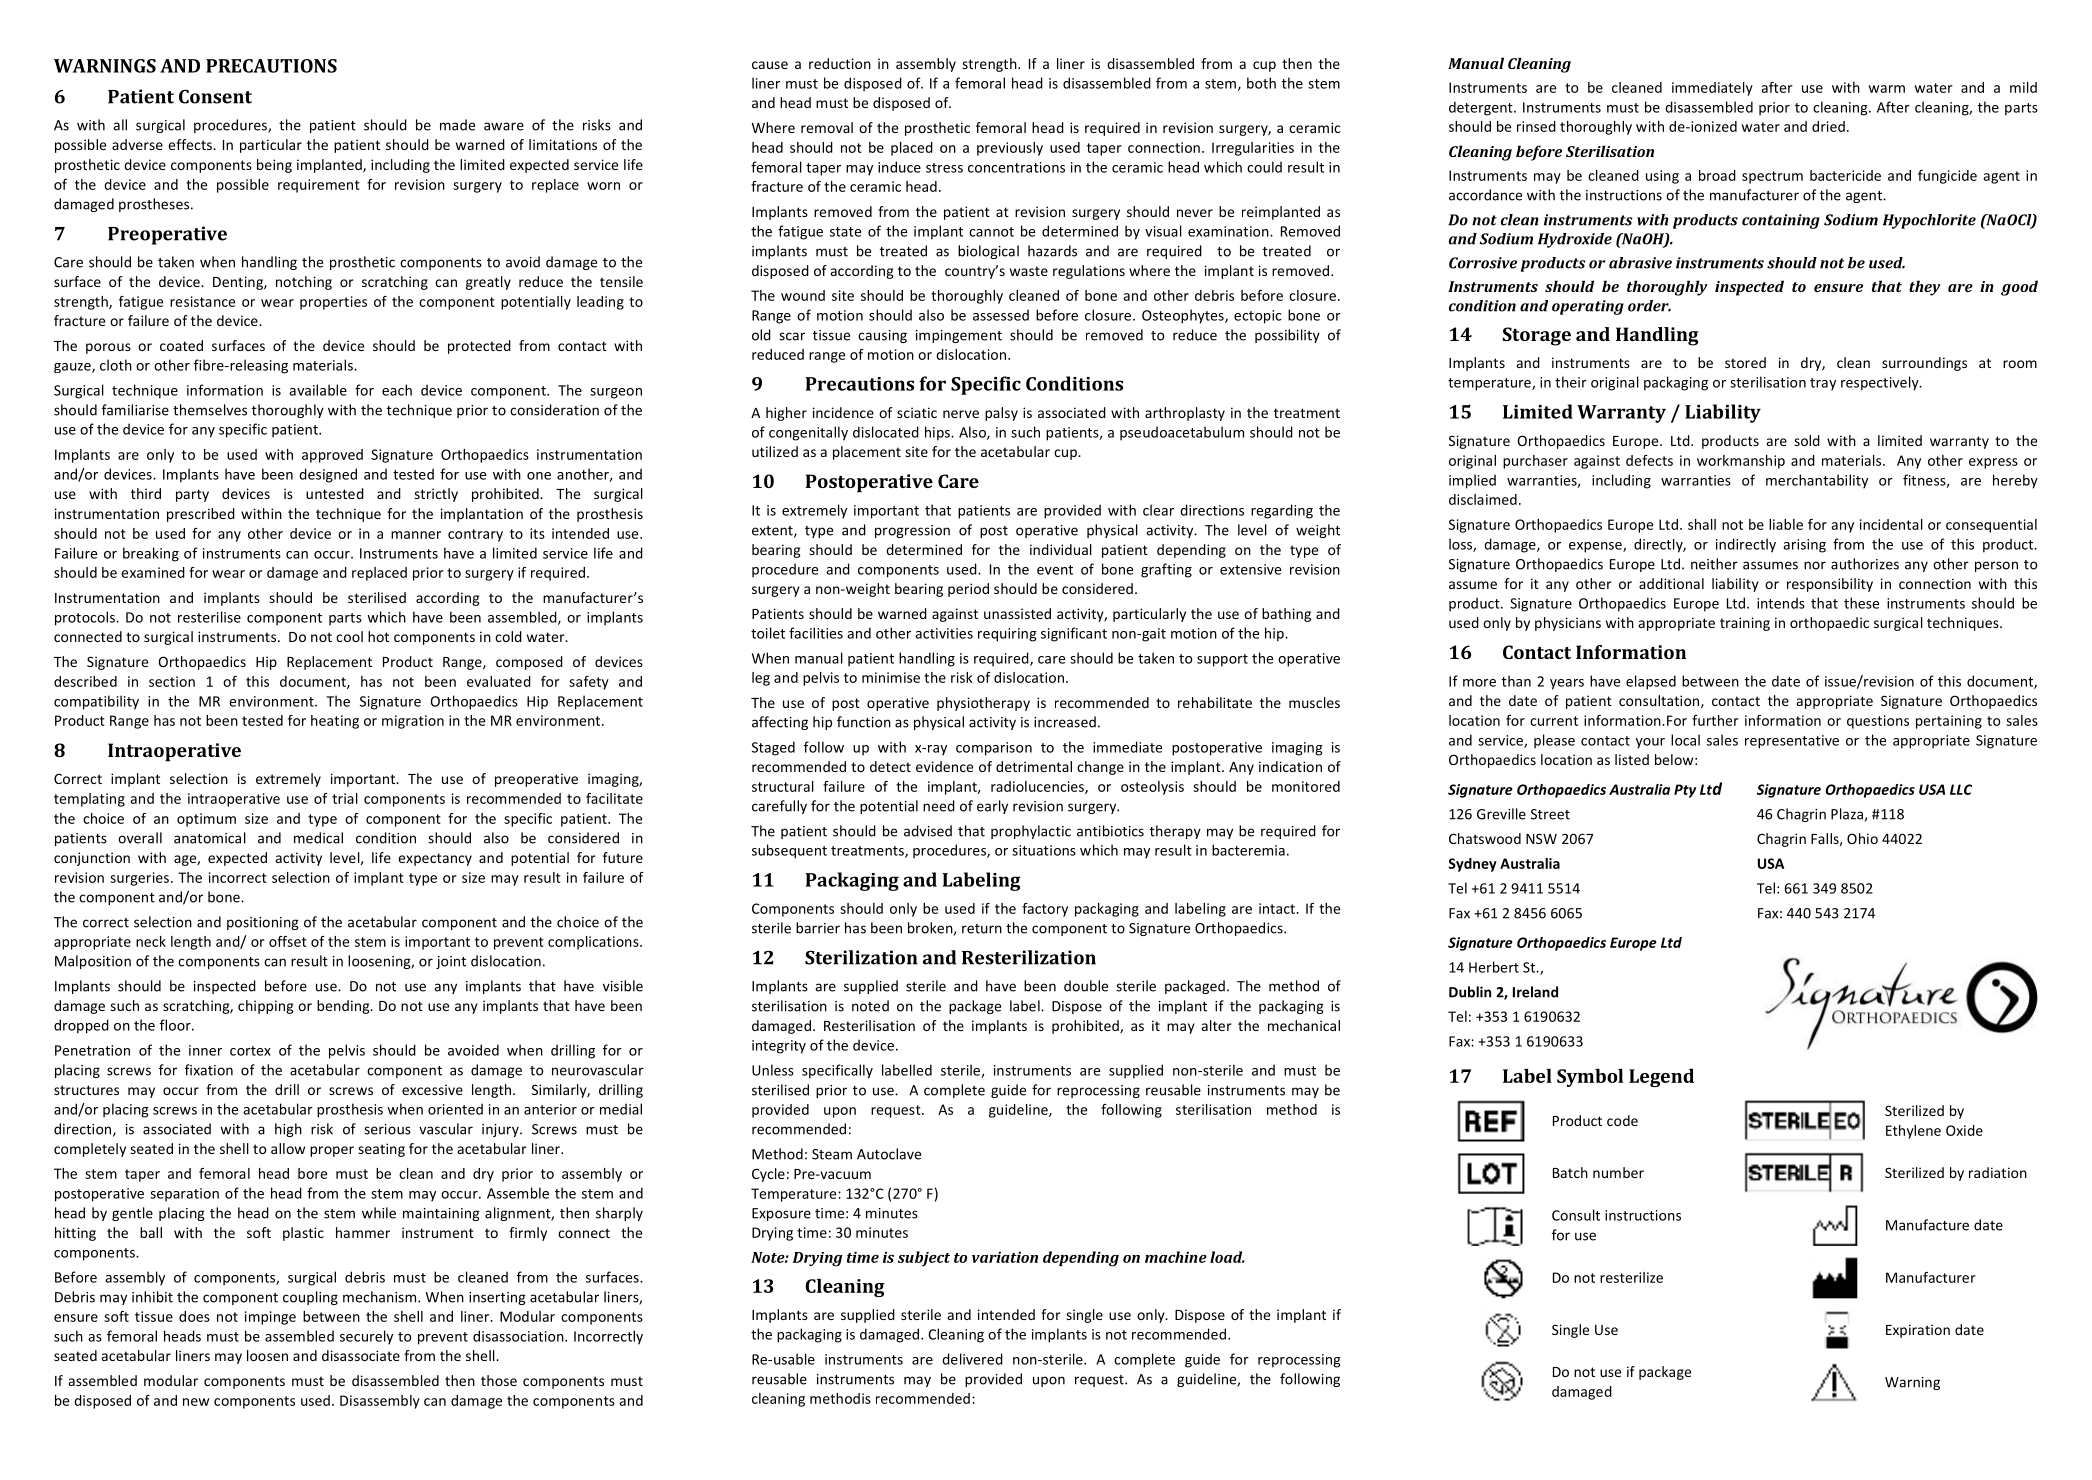 This page has height=1480, width=2092. What do you see at coordinates (972, 1359) in the page?
I see `delivered` at bounding box center [972, 1359].
